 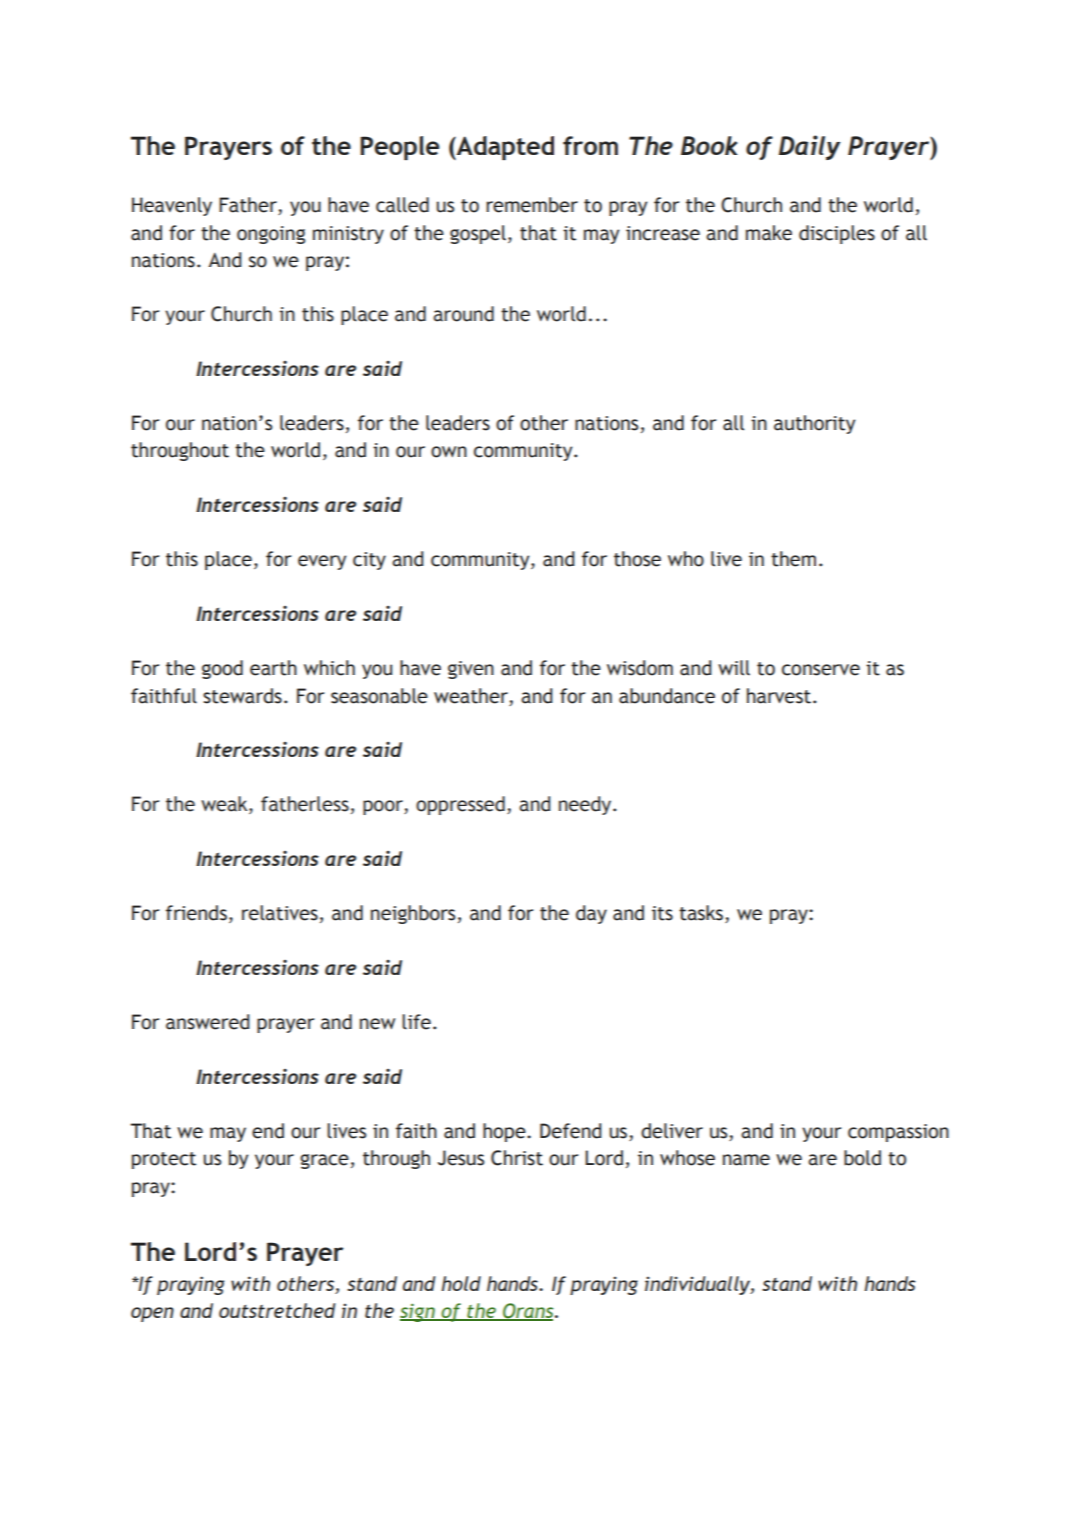 I want to click on bold, so click(x=862, y=1158).
